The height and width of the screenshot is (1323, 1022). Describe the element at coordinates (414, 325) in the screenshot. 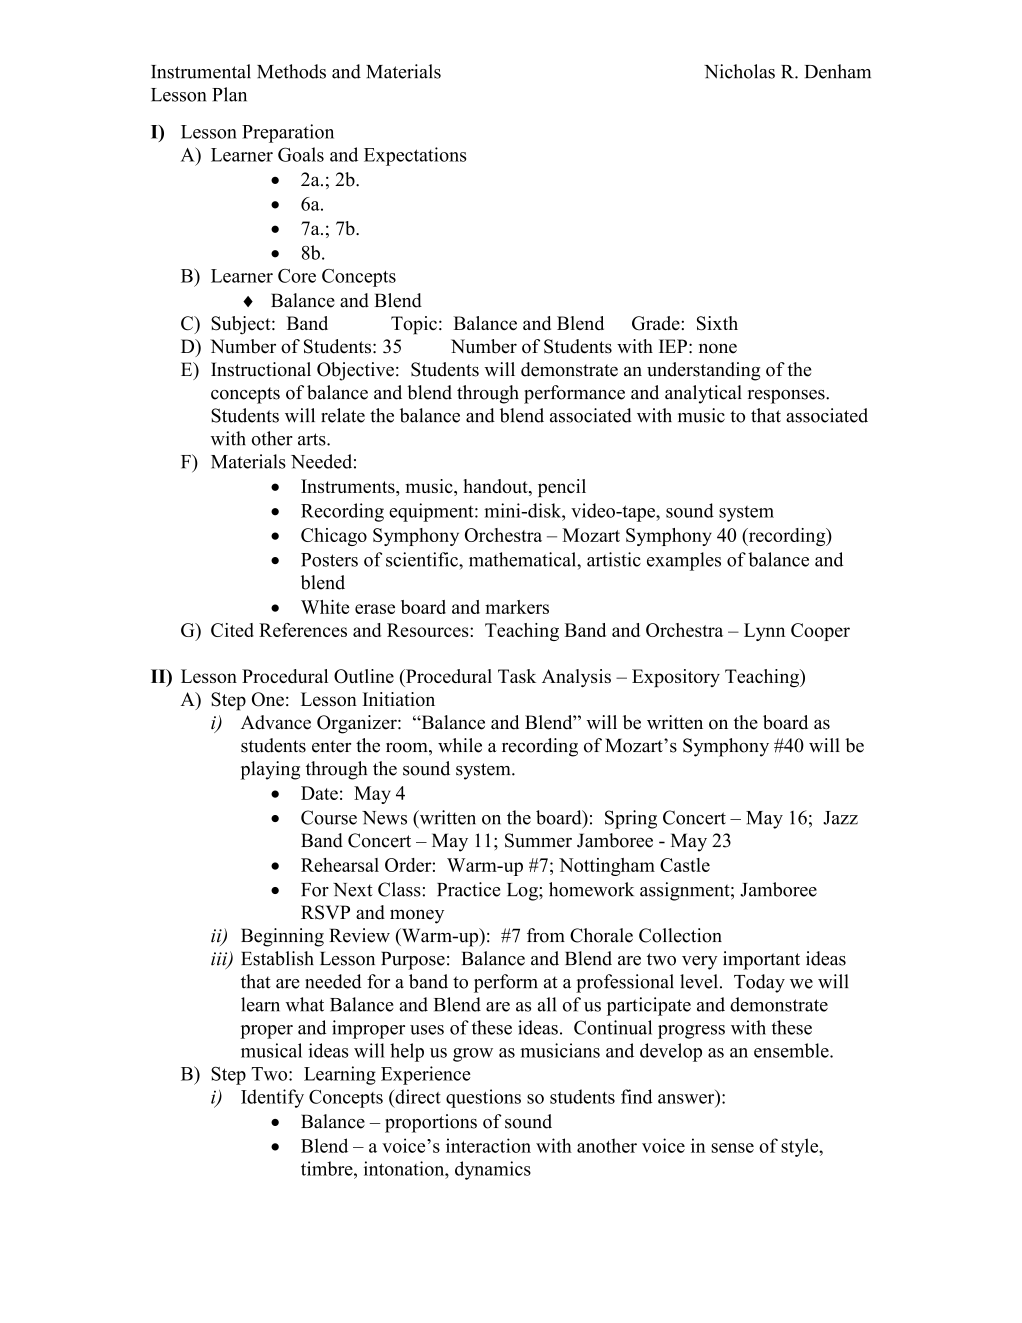

I see `Topic` at that location.
